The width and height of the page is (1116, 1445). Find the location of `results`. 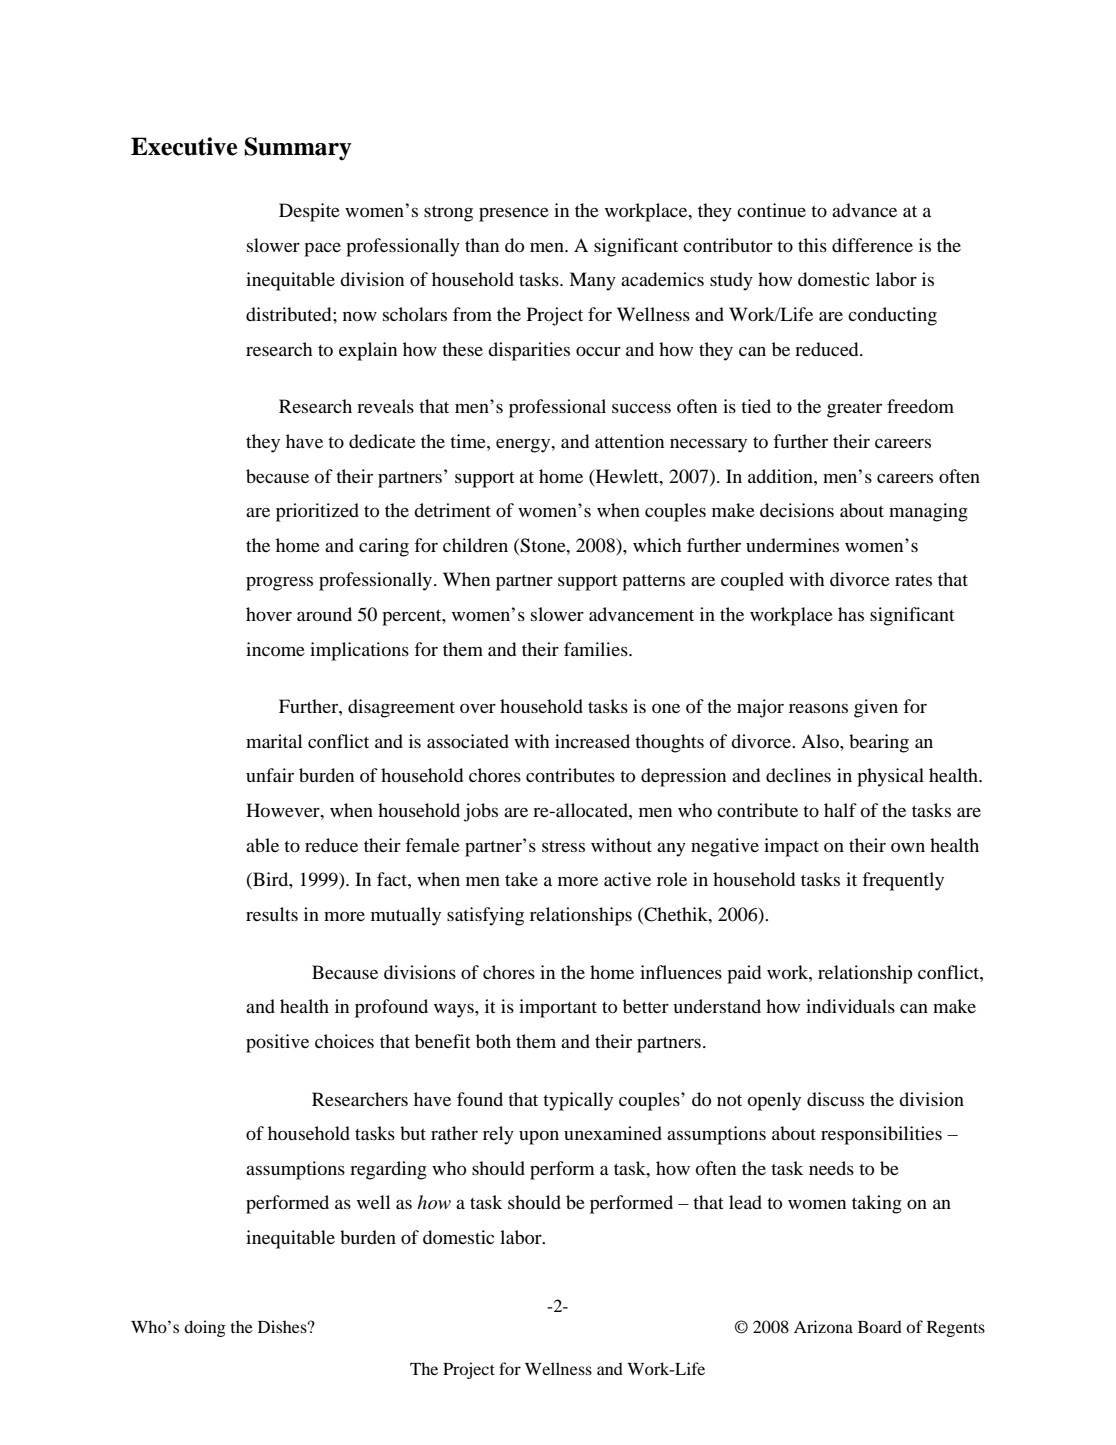

results is located at coordinates (272, 914).
